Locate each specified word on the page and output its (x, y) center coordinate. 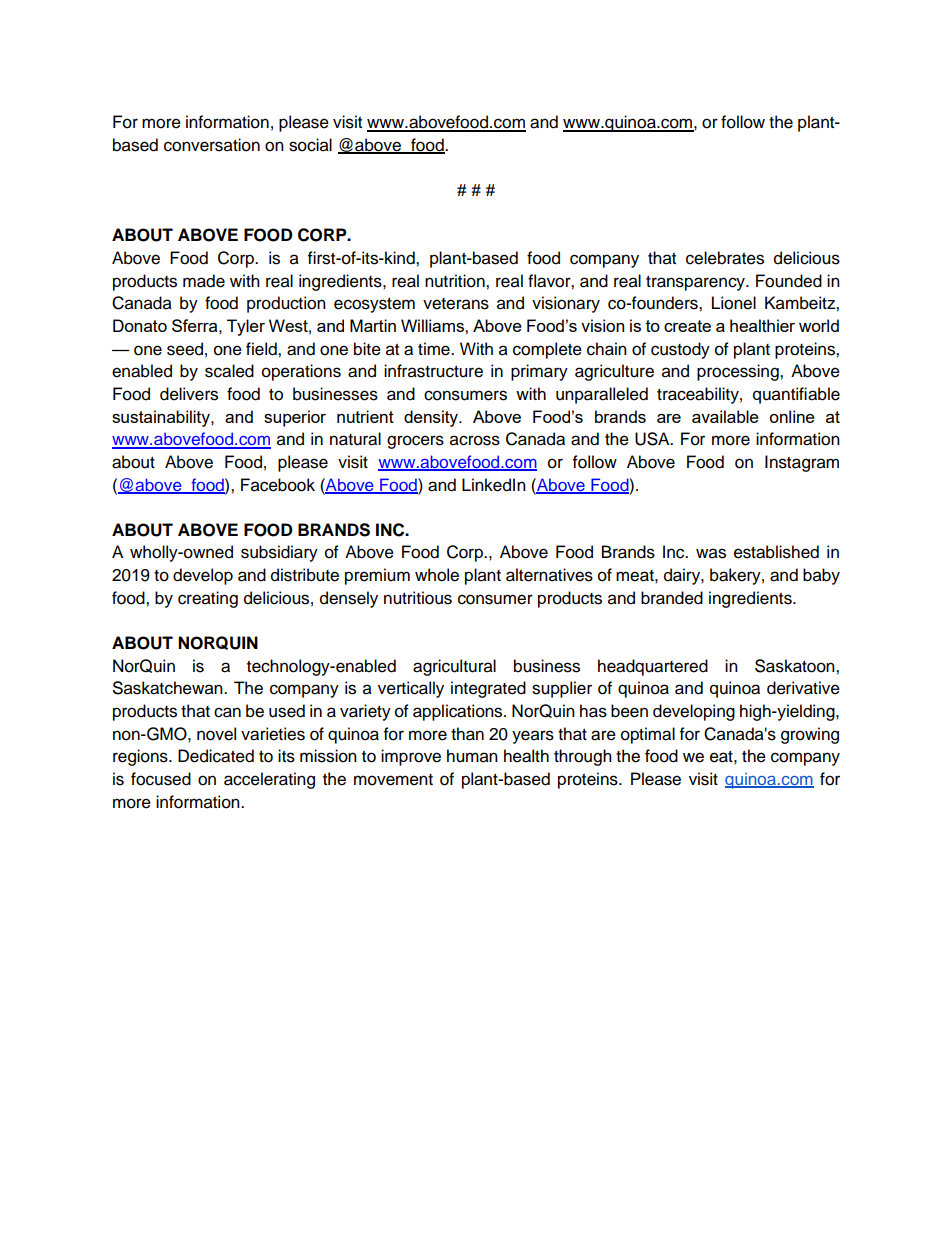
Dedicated (216, 756)
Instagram (802, 463)
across (475, 440)
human (472, 756)
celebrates (725, 258)
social (310, 145)
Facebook (278, 485)
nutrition (456, 281)
